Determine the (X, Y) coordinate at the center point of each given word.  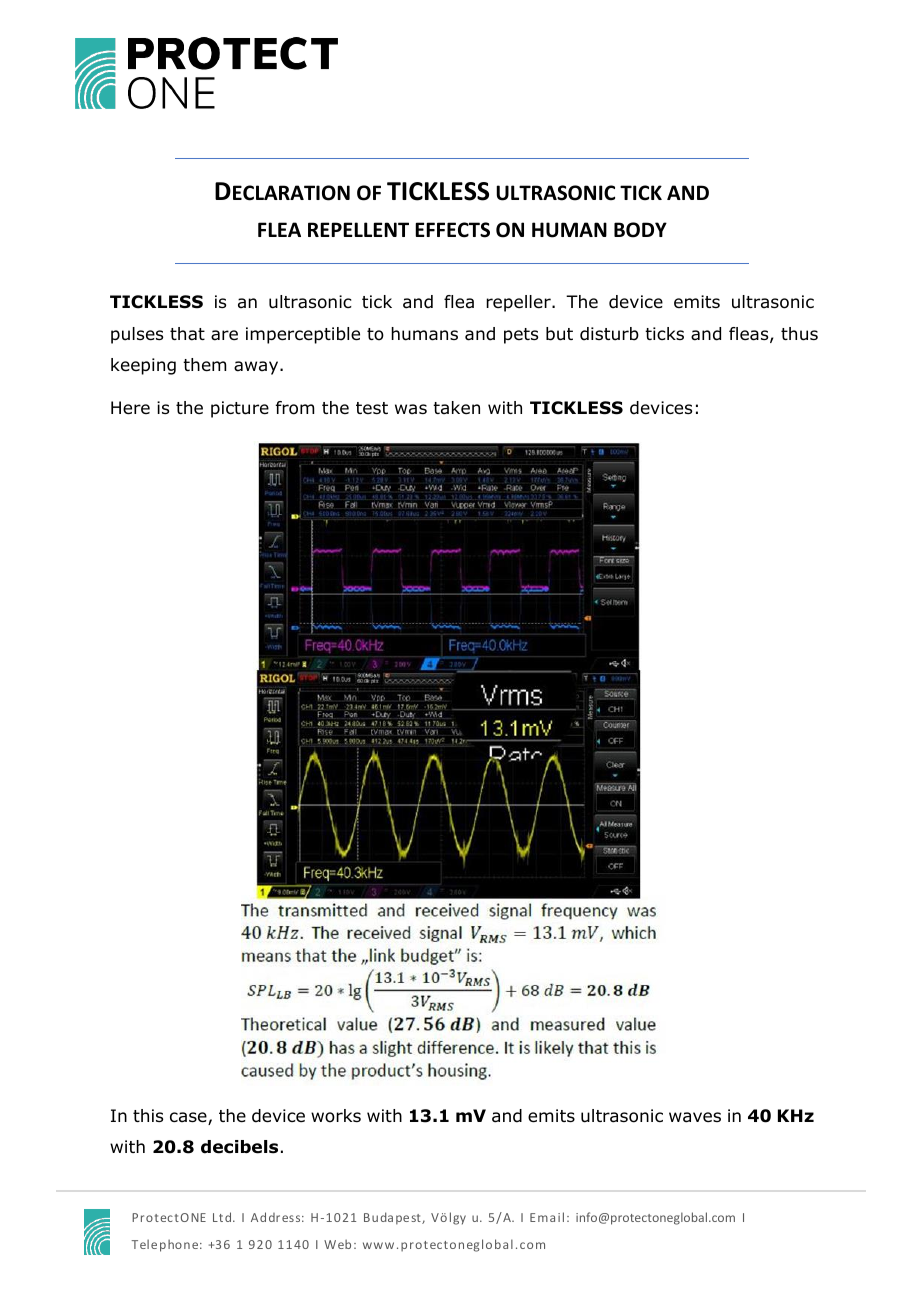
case (189, 1118)
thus (799, 334)
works (336, 1116)
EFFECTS (452, 230)
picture (240, 409)
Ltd (223, 1217)
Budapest (393, 1218)
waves (695, 1117)
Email (547, 1217)
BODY (640, 230)
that (187, 334)
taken (456, 407)
